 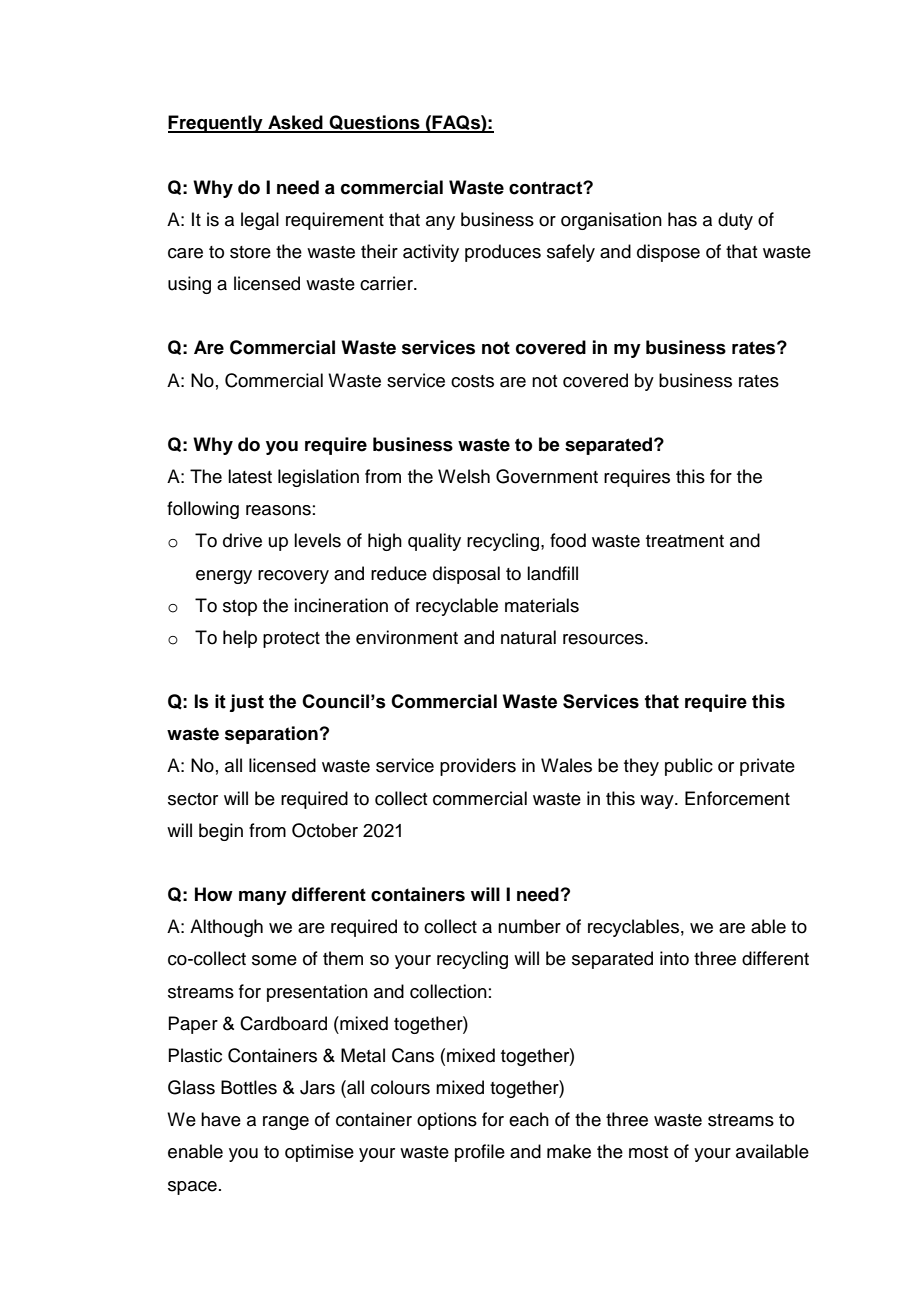 I want to click on Welsh, so click(x=464, y=476).
